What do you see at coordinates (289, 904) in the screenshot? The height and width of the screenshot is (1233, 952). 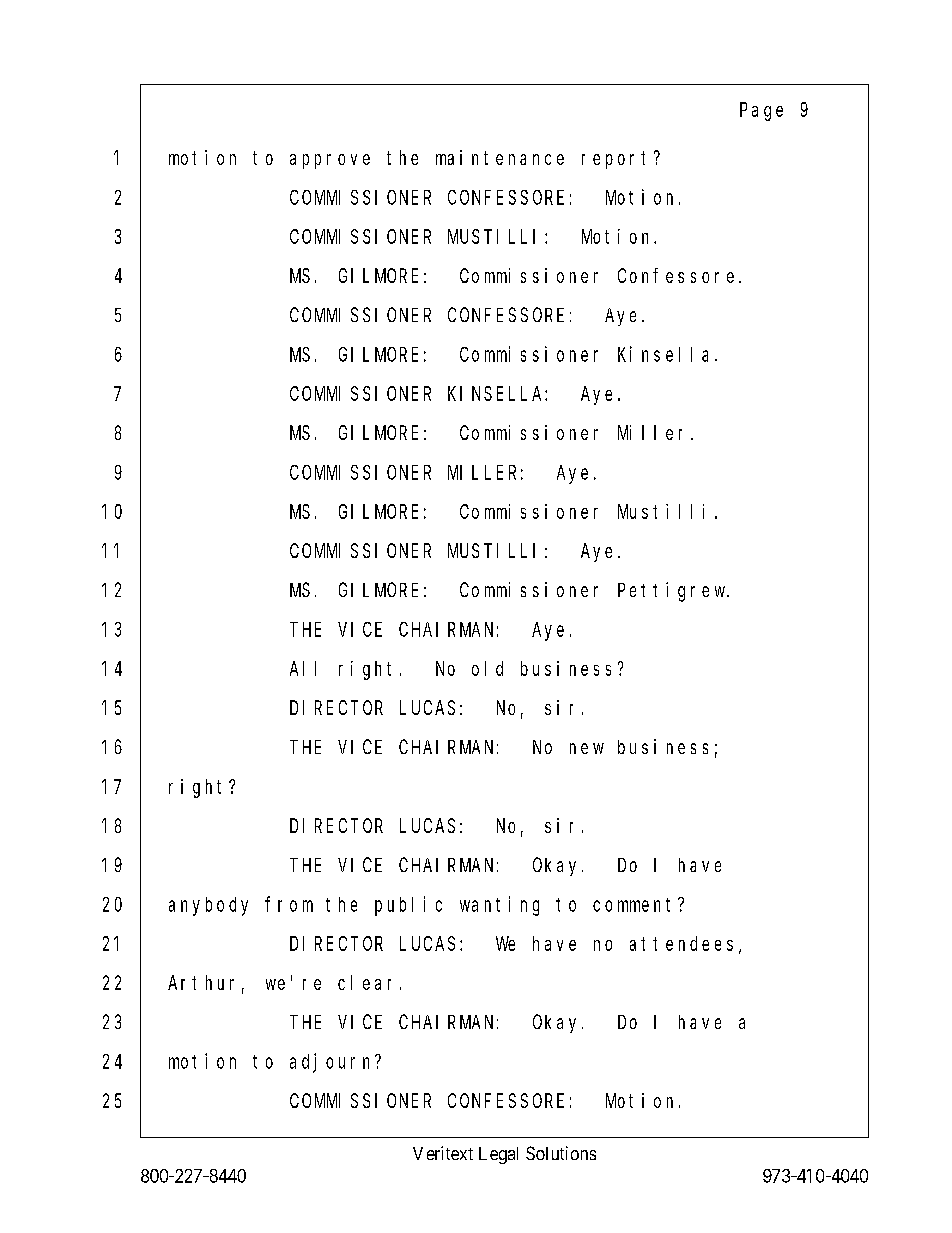 I see `from` at bounding box center [289, 904].
